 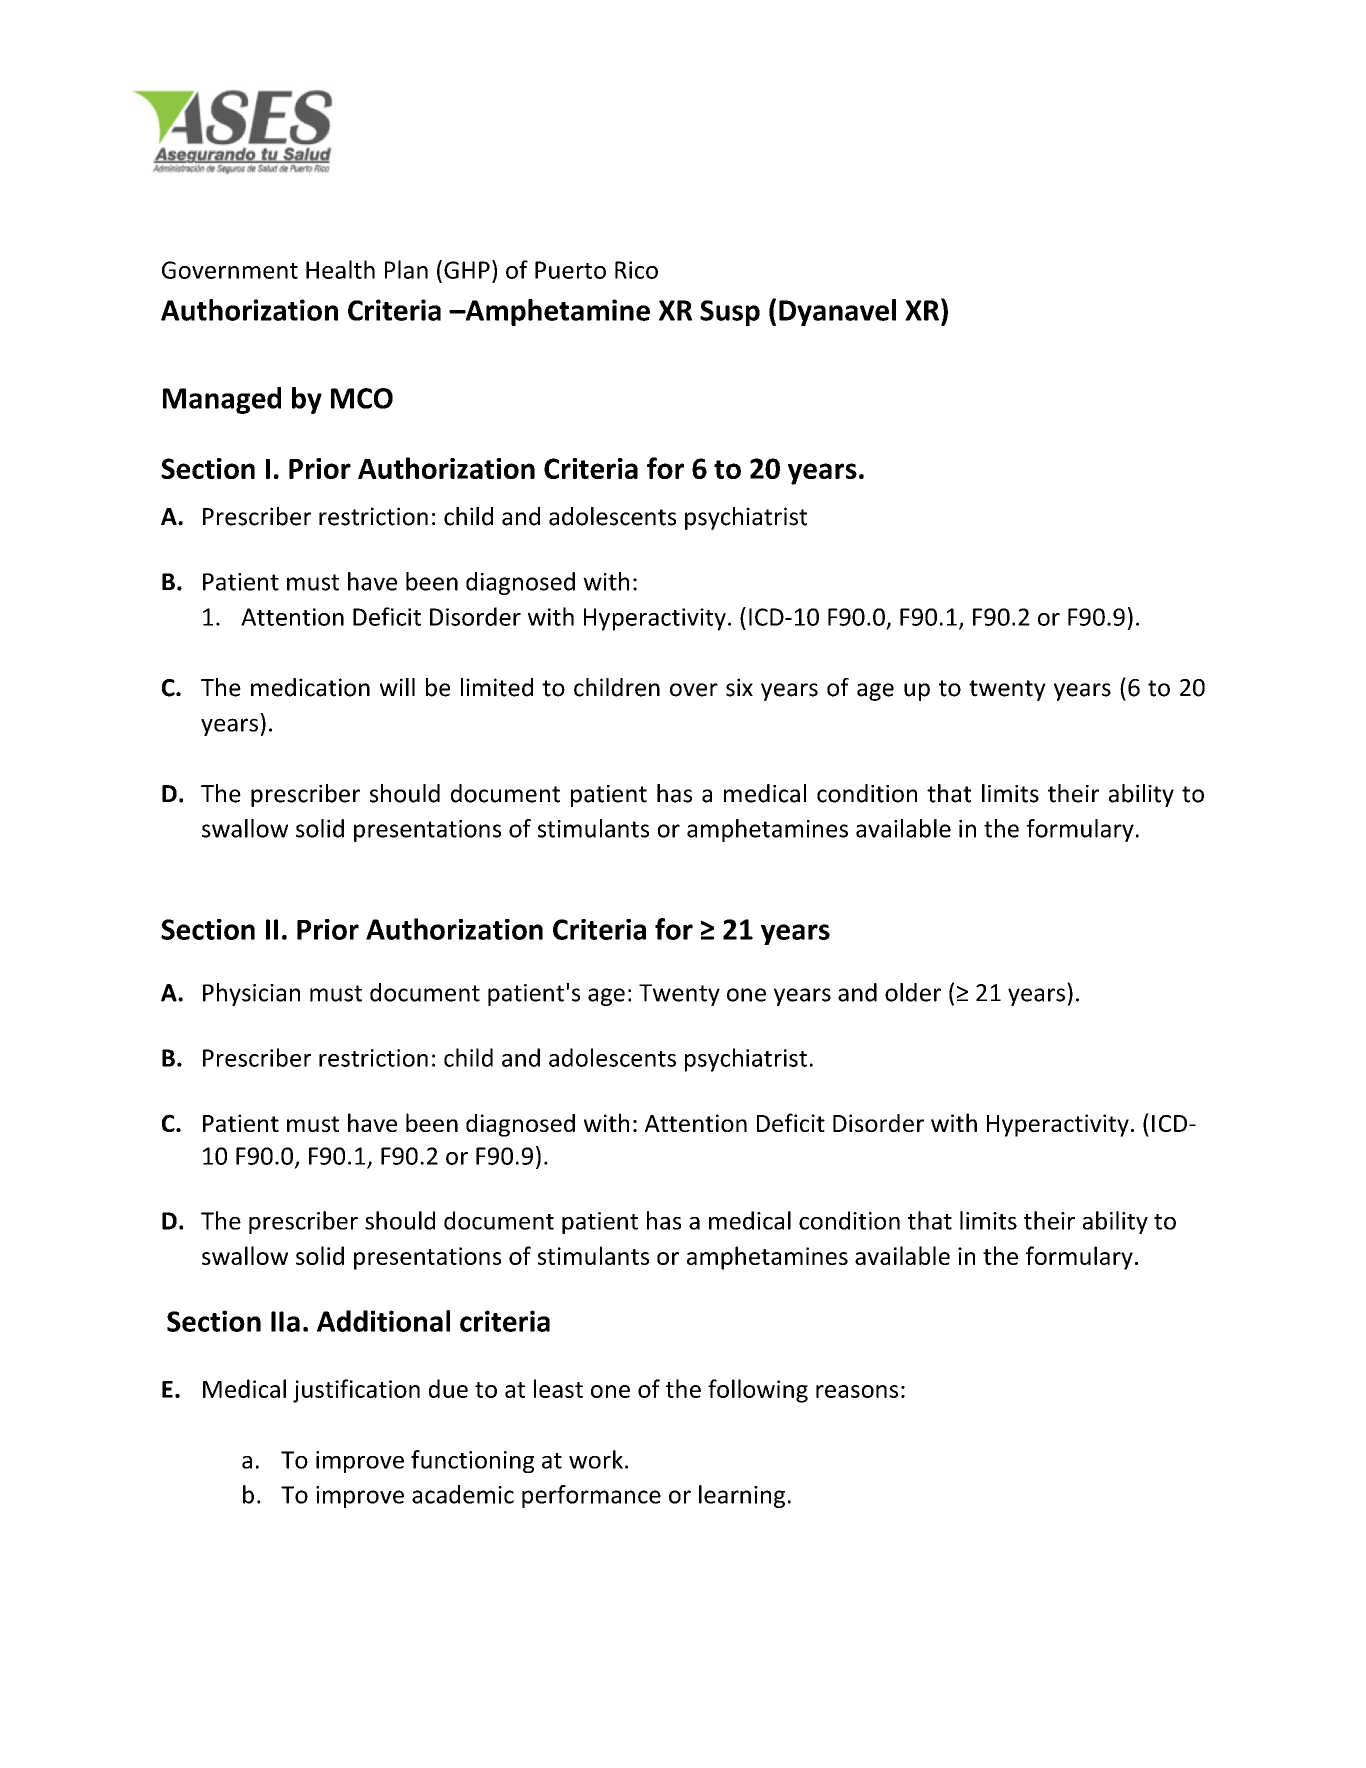 What do you see at coordinates (356, 1391) in the screenshot?
I see `justification` at bounding box center [356, 1391].
